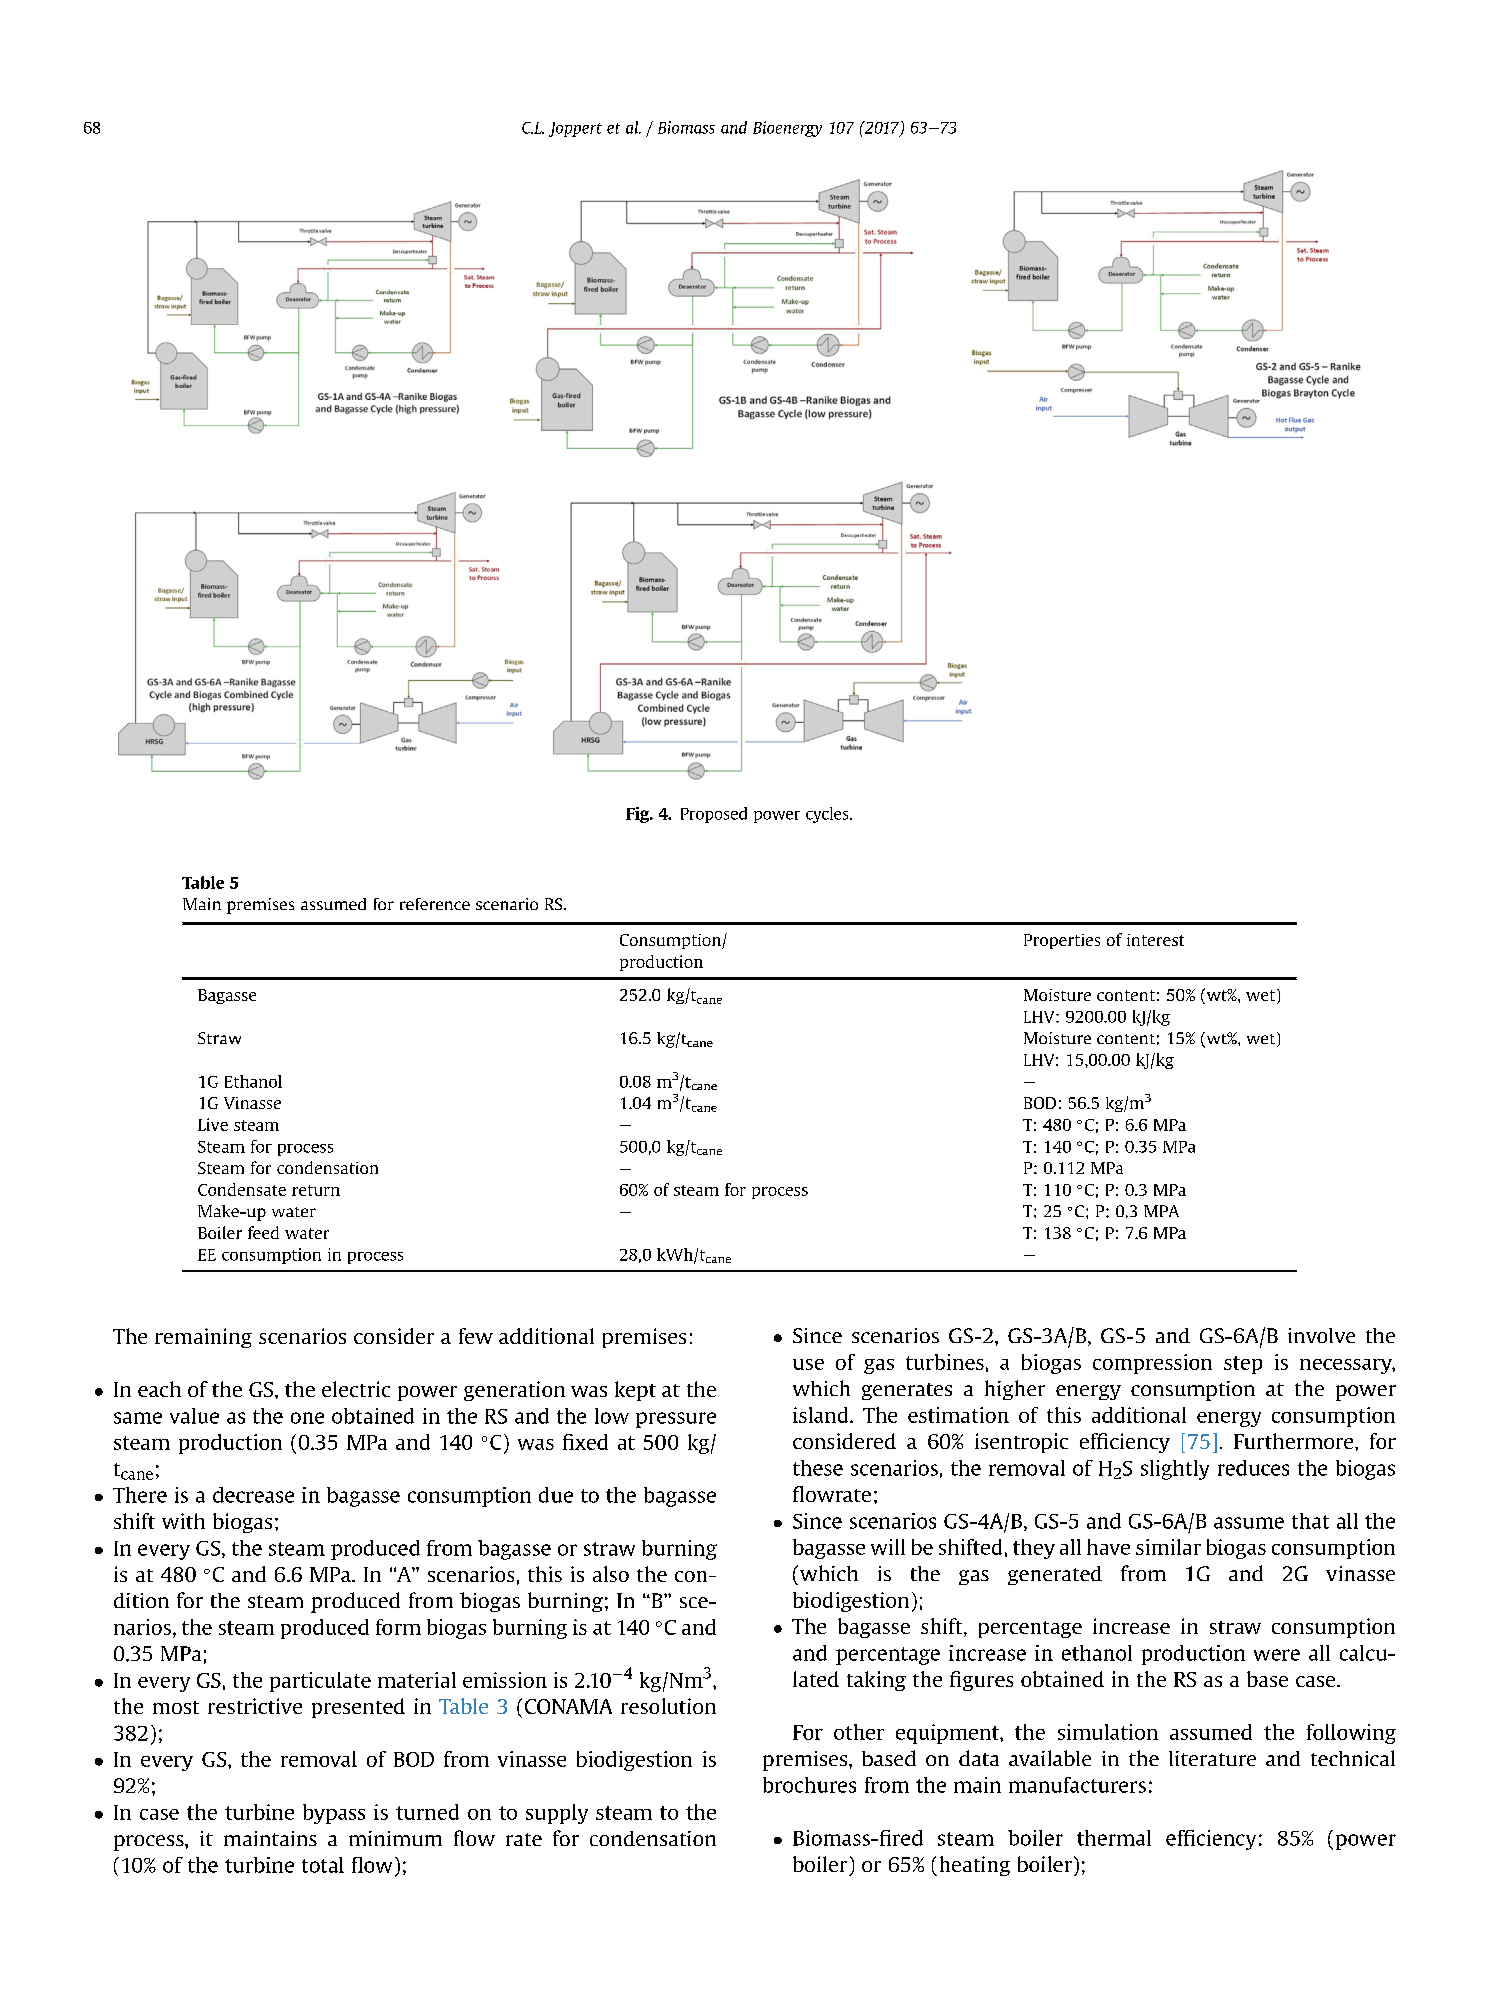  I want to click on involve, so click(1321, 1335).
